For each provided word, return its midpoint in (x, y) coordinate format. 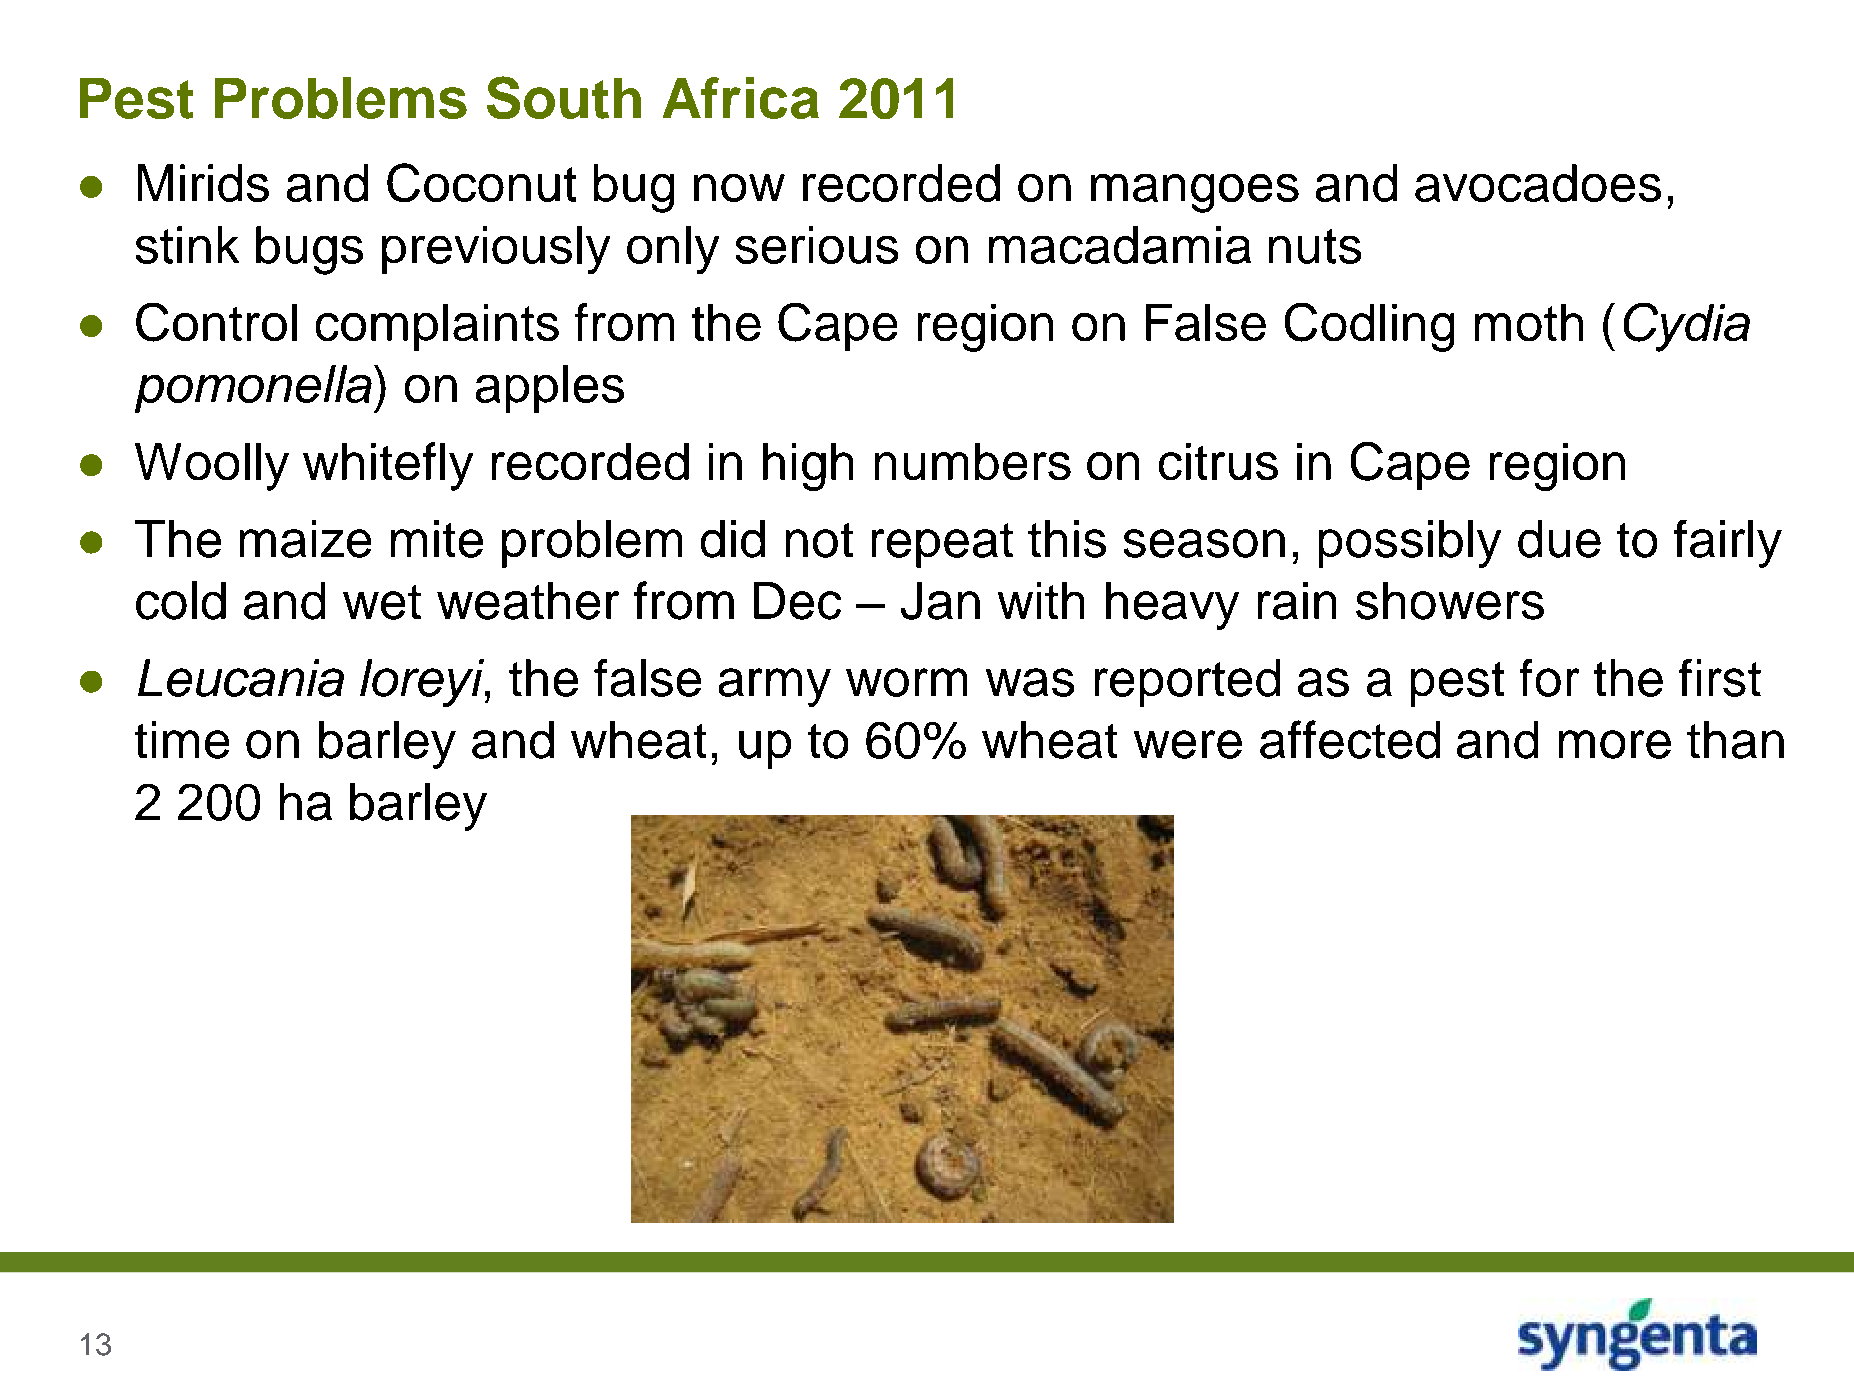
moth (1529, 322)
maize (305, 539)
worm (906, 682)
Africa (741, 98)
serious (817, 245)
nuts (1315, 246)
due (1559, 539)
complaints (437, 327)
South (564, 97)
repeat (942, 545)
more (1615, 744)
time (182, 740)
